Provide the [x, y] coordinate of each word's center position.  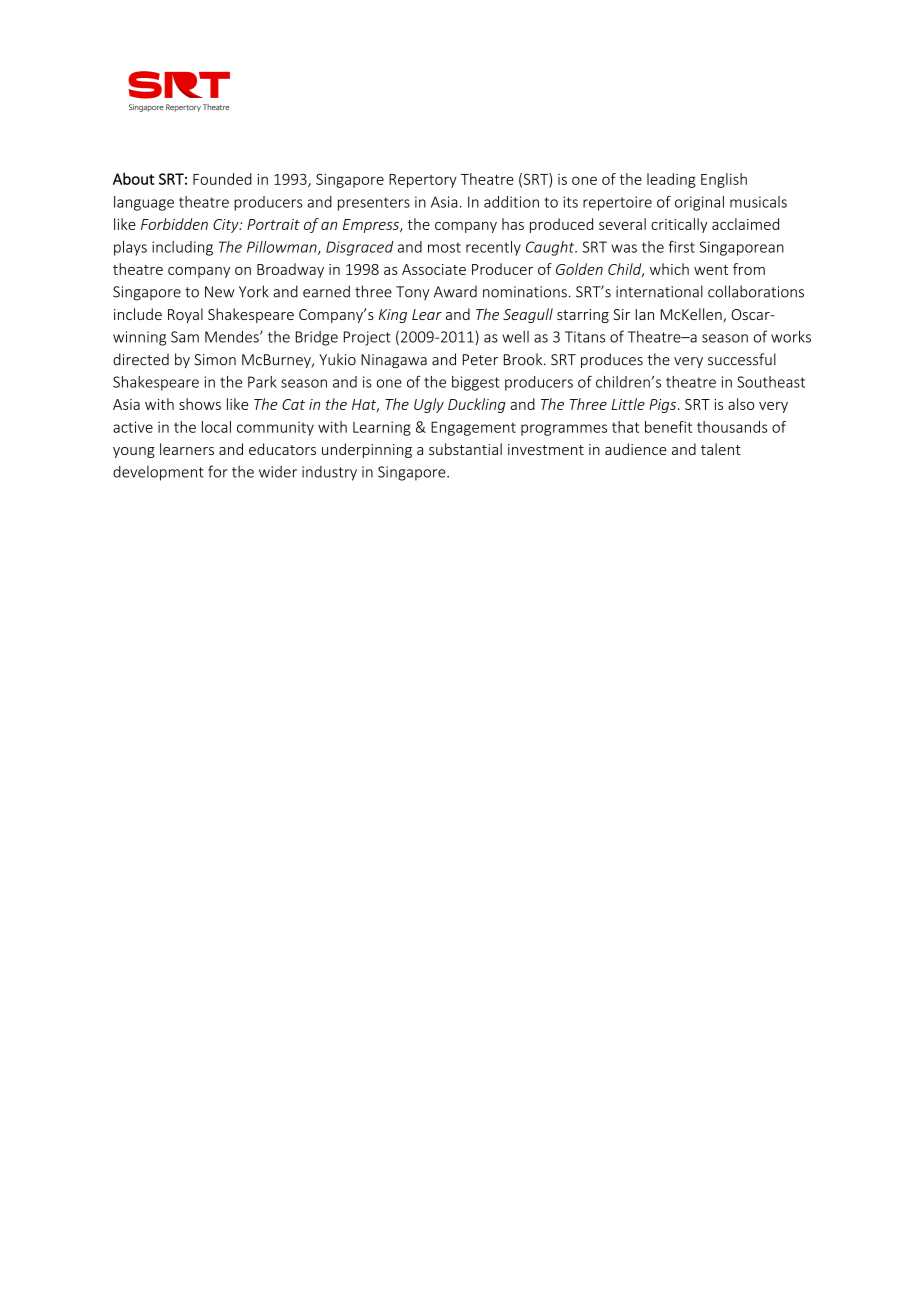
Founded [222, 179]
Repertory [423, 181]
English [724, 180]
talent [721, 449]
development [158, 473]
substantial [465, 449]
